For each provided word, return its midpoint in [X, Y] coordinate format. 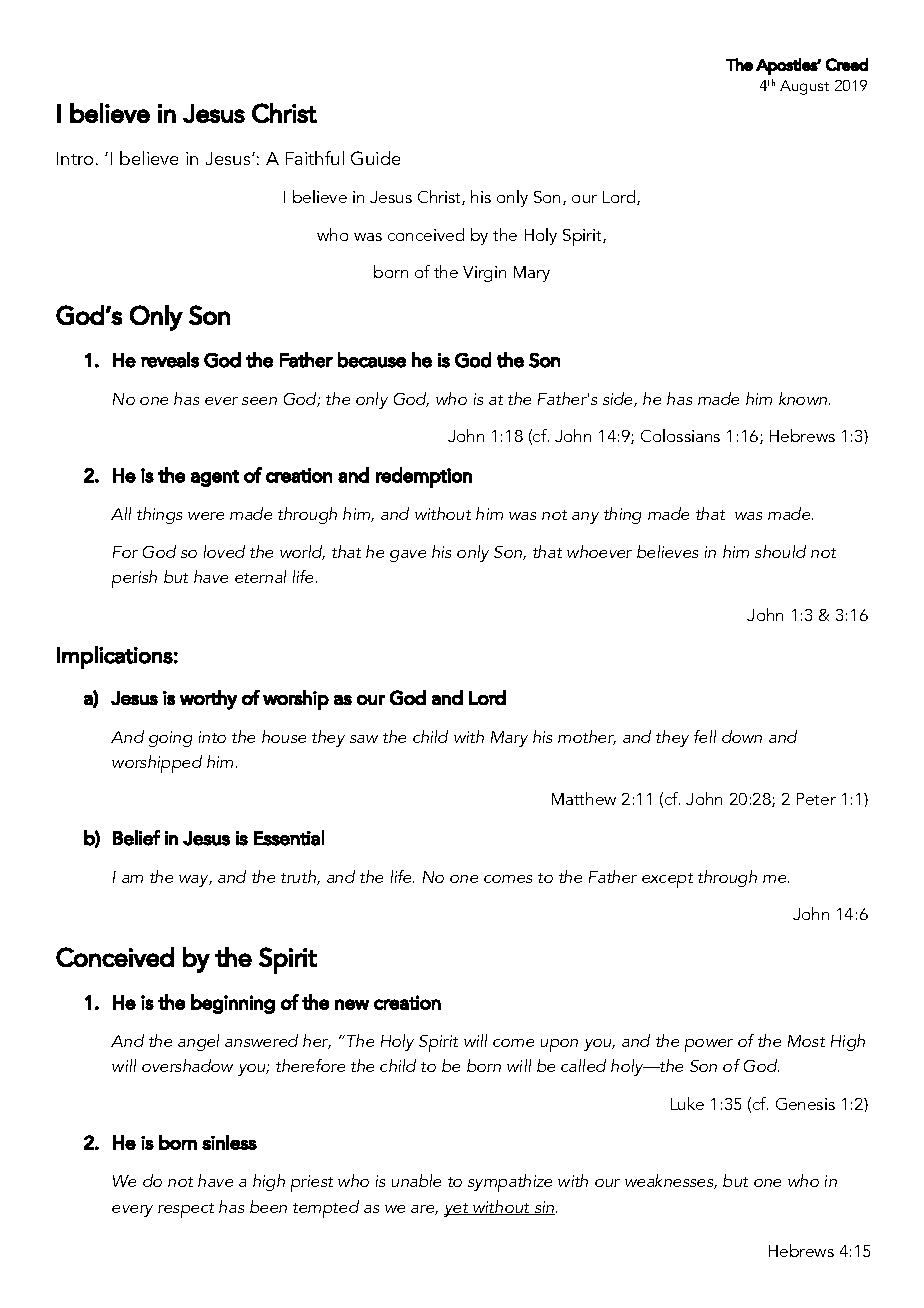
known [804, 398]
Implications [115, 657]
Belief [136, 838]
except [667, 880]
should [780, 551]
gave [408, 556]
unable [416, 1180]
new [352, 1004]
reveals [170, 360]
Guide [375, 158]
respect [186, 1210]
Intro [75, 158]
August [804, 87]
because [372, 360]
